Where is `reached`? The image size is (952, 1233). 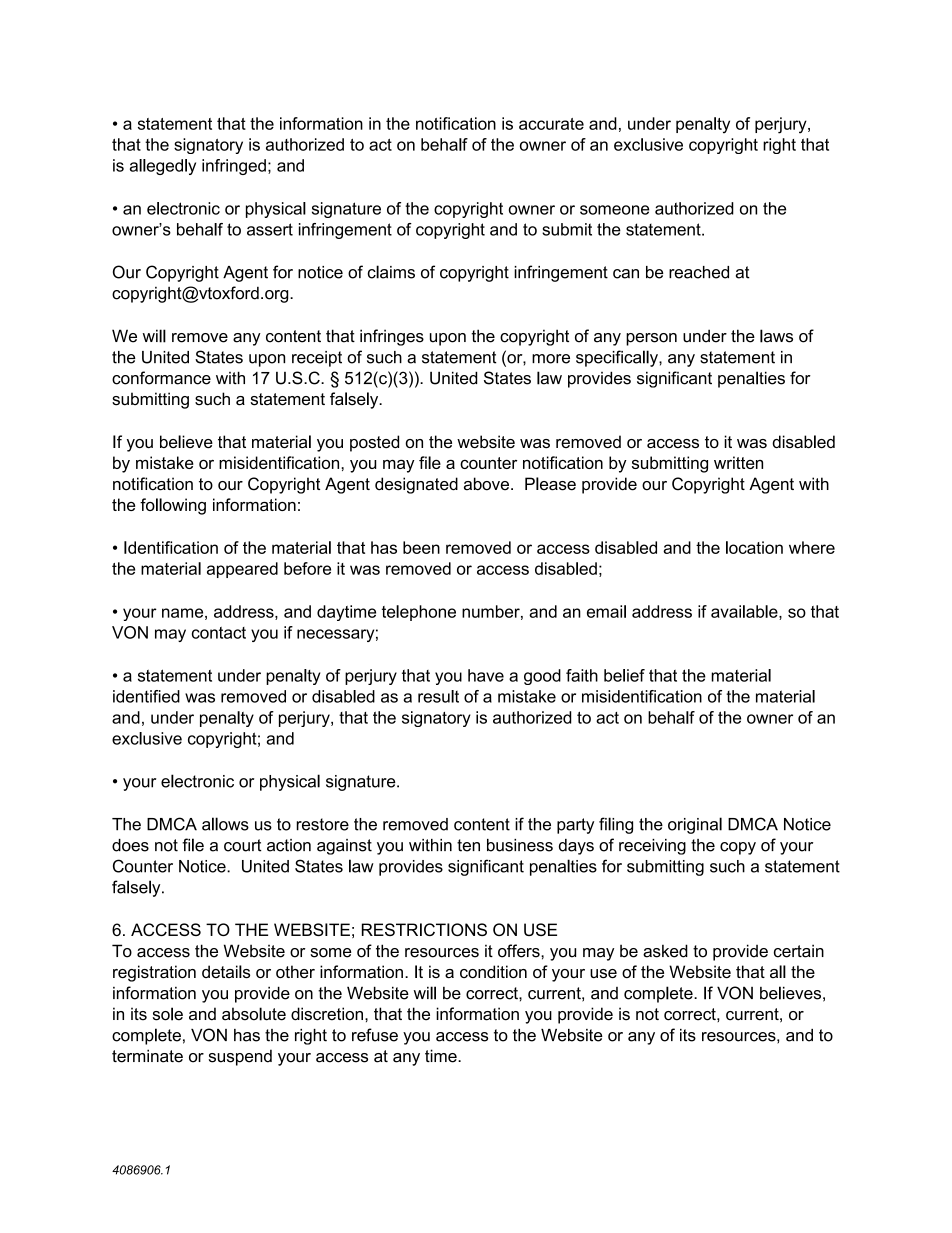 reached is located at coordinates (699, 272).
